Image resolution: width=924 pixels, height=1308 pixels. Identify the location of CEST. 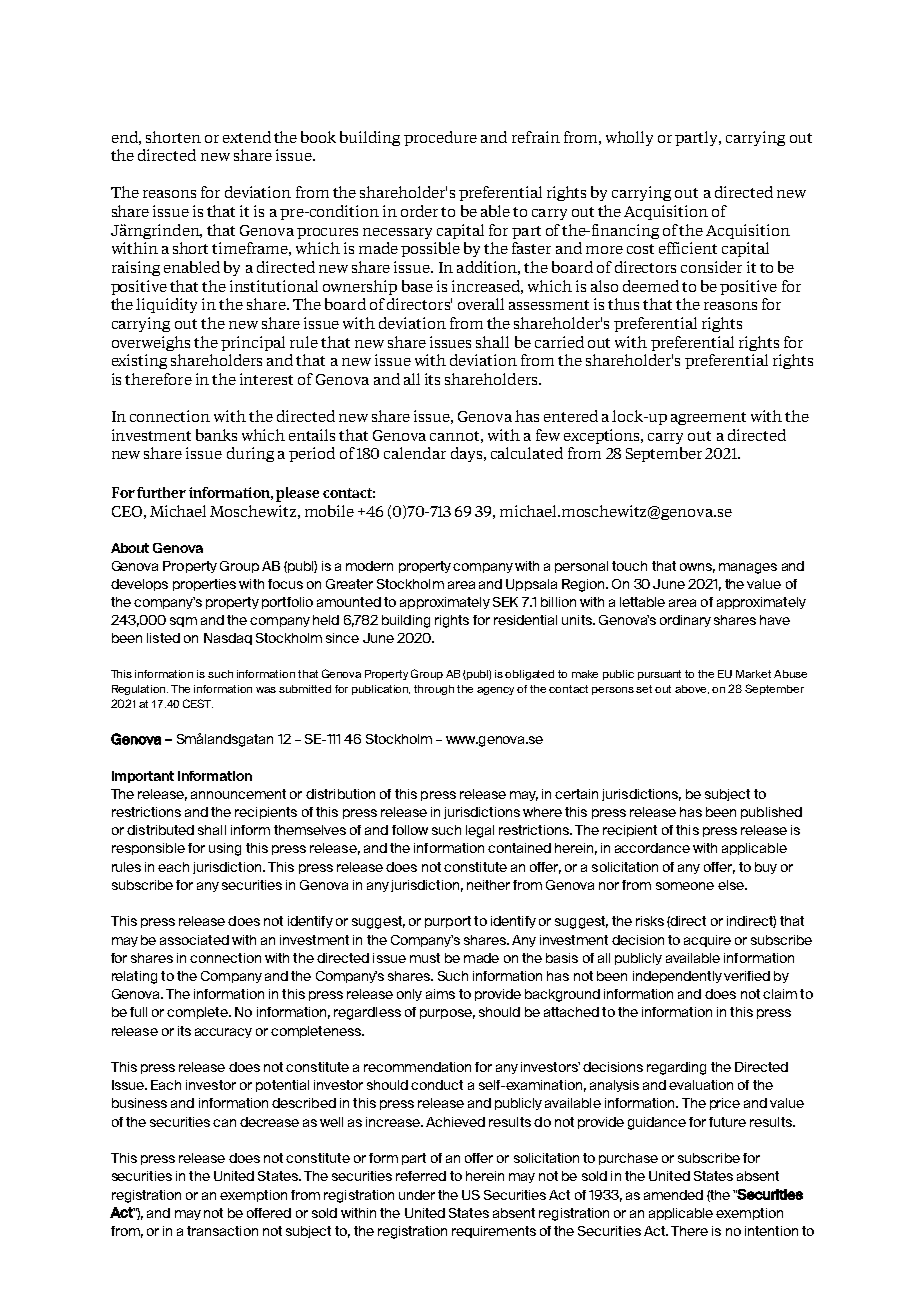
(198, 703).
